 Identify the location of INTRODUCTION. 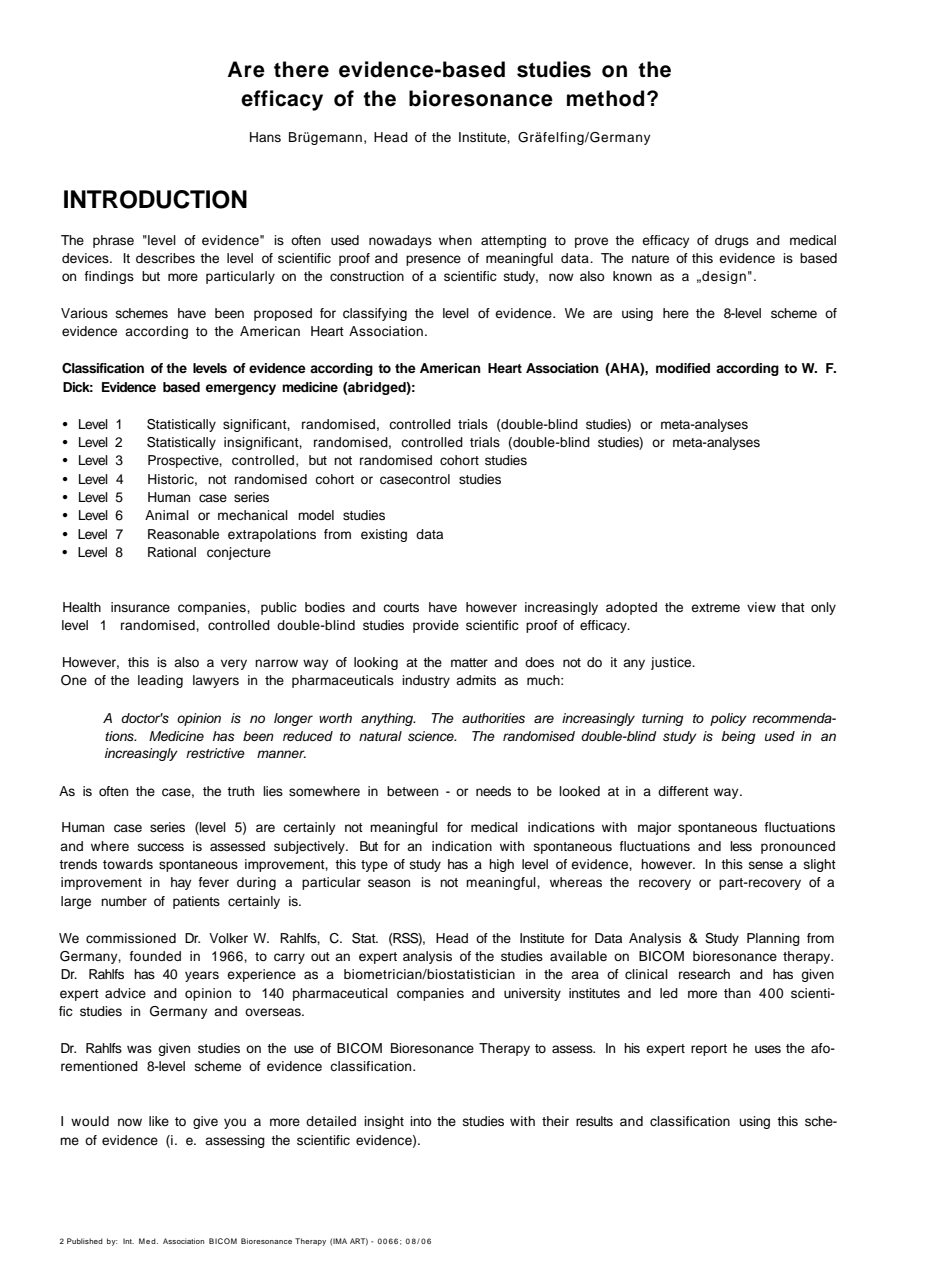
(155, 199).
